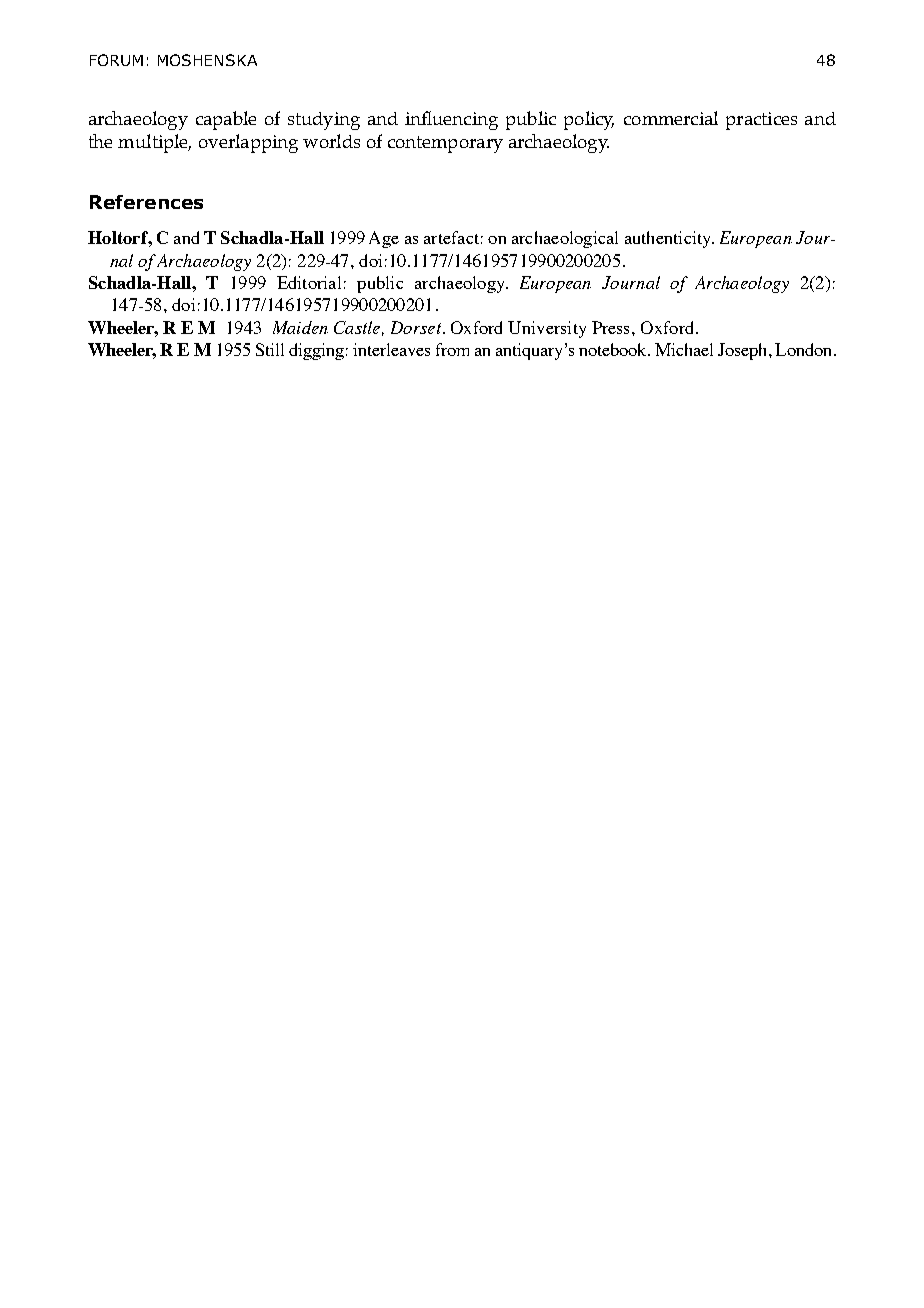 The height and width of the page is (1308, 924). I want to click on practices, so click(761, 121).
